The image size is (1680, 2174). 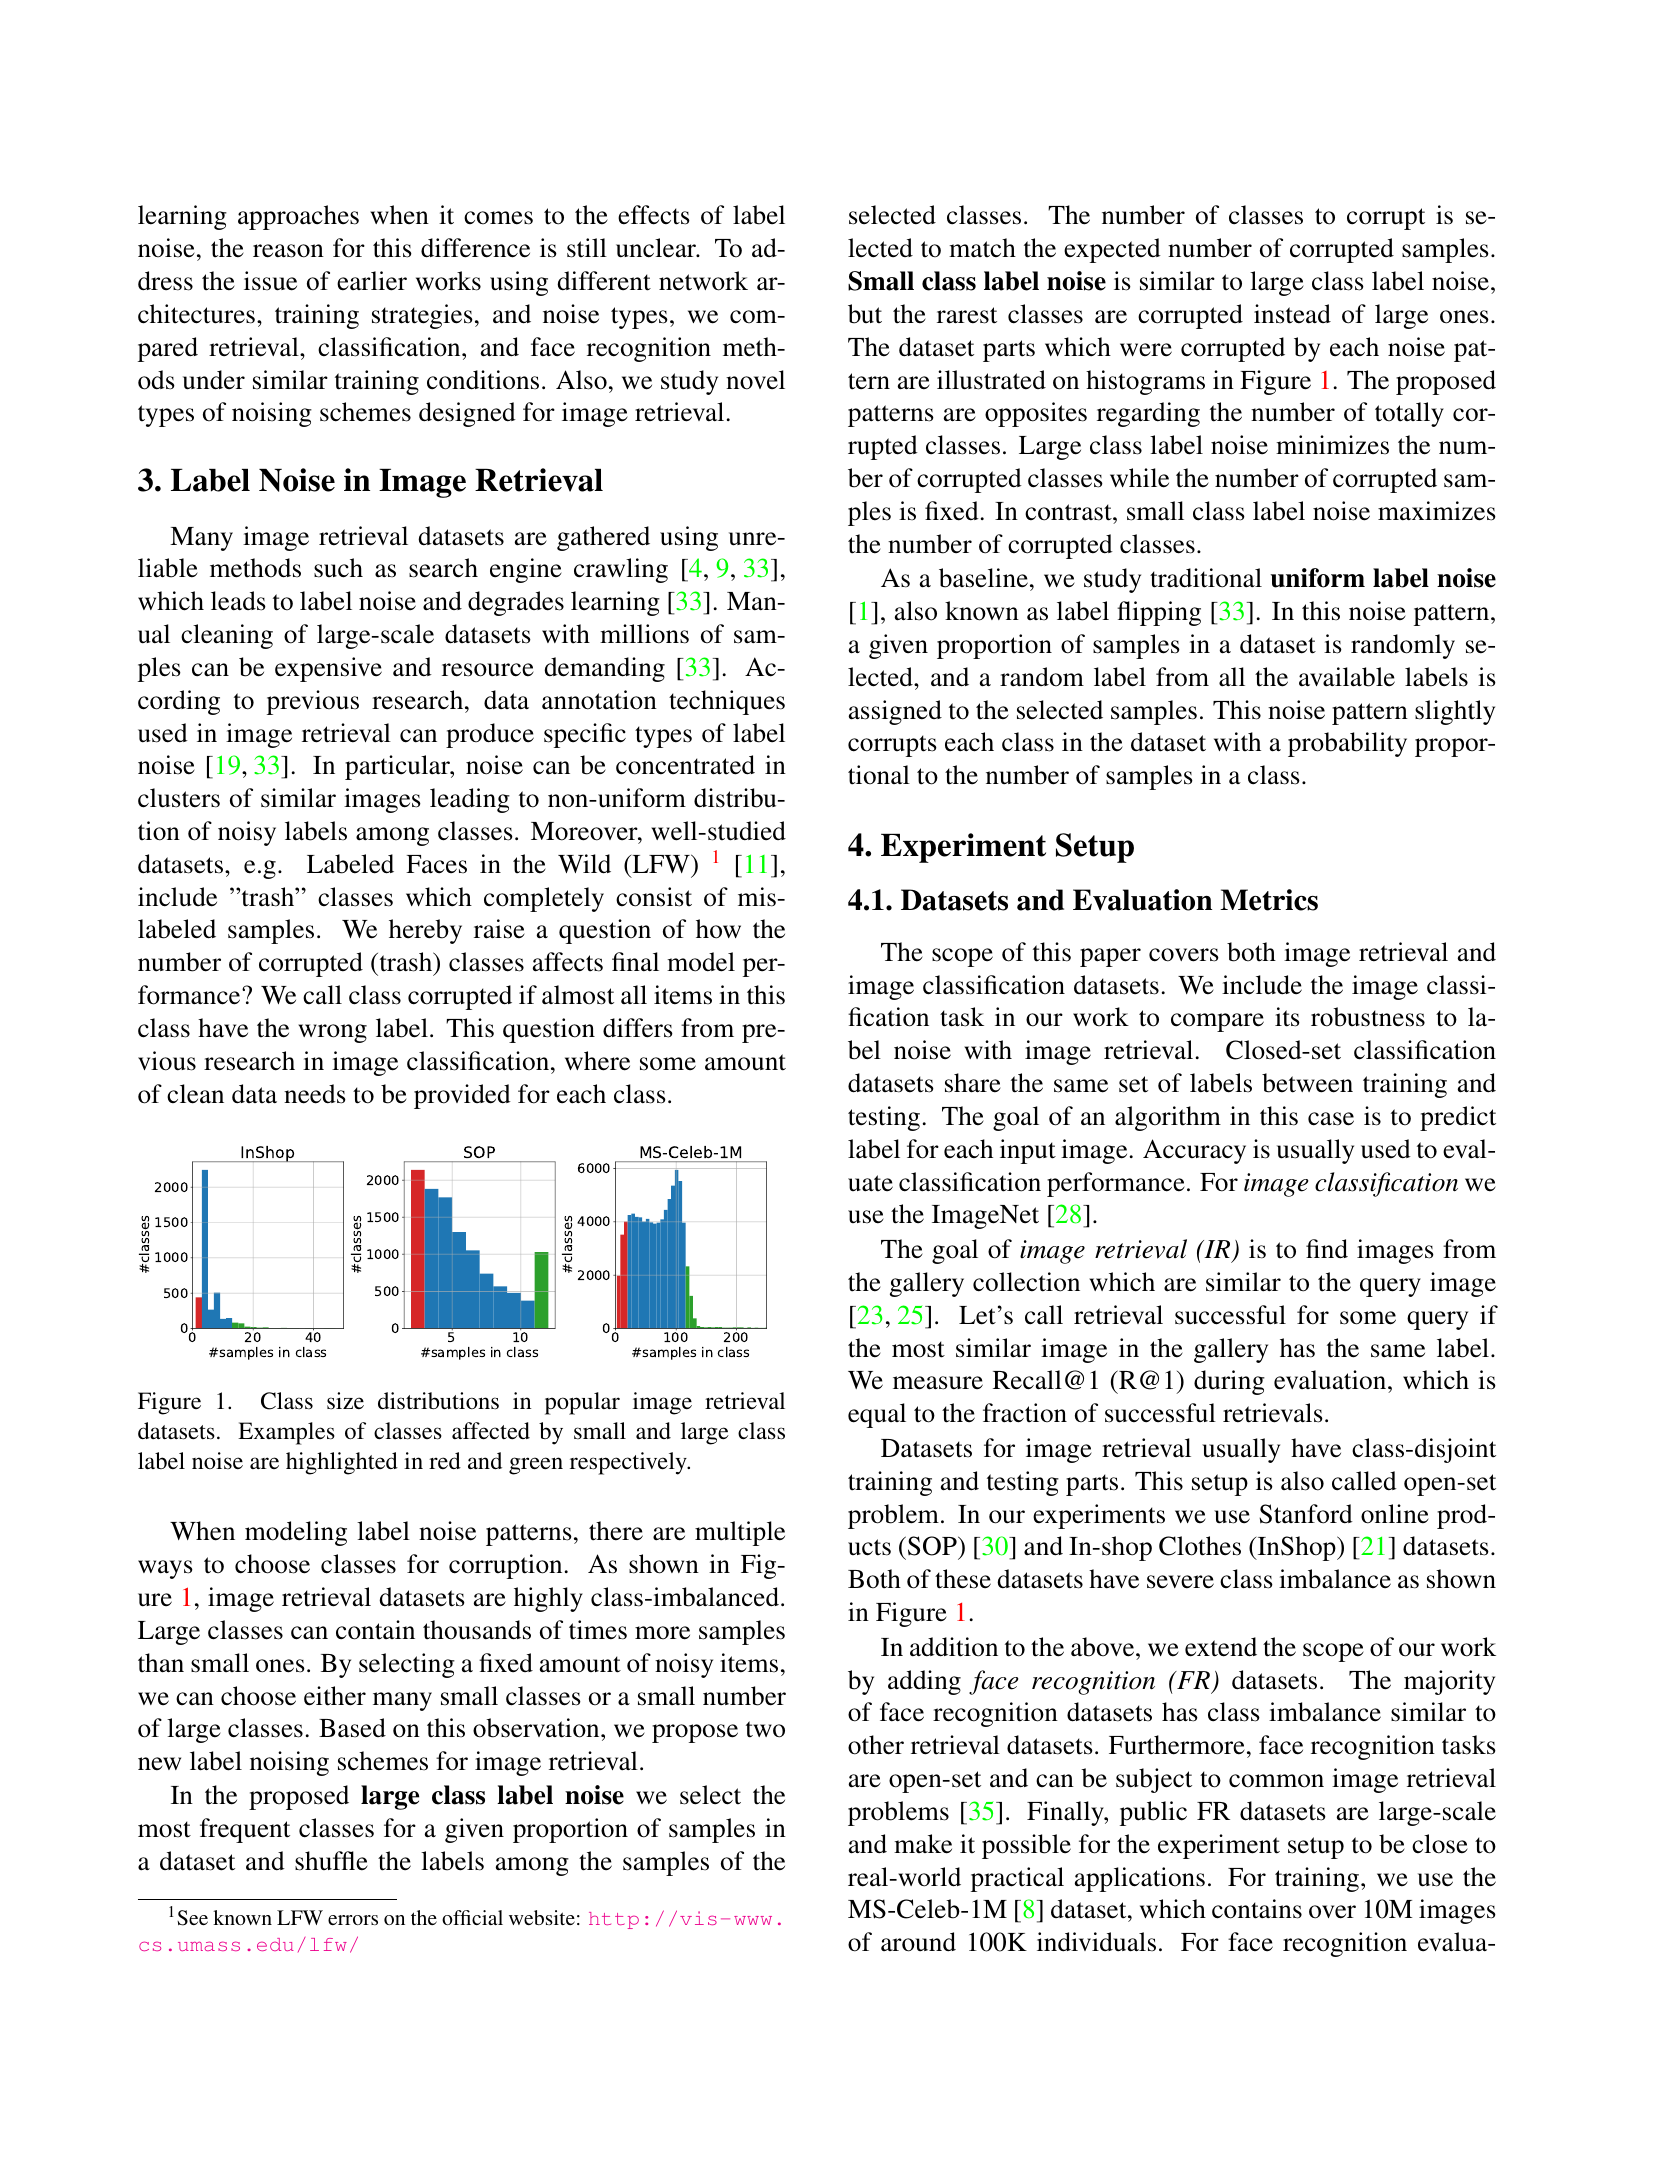 What do you see at coordinates (923, 1844) in the screenshot?
I see `make` at bounding box center [923, 1844].
